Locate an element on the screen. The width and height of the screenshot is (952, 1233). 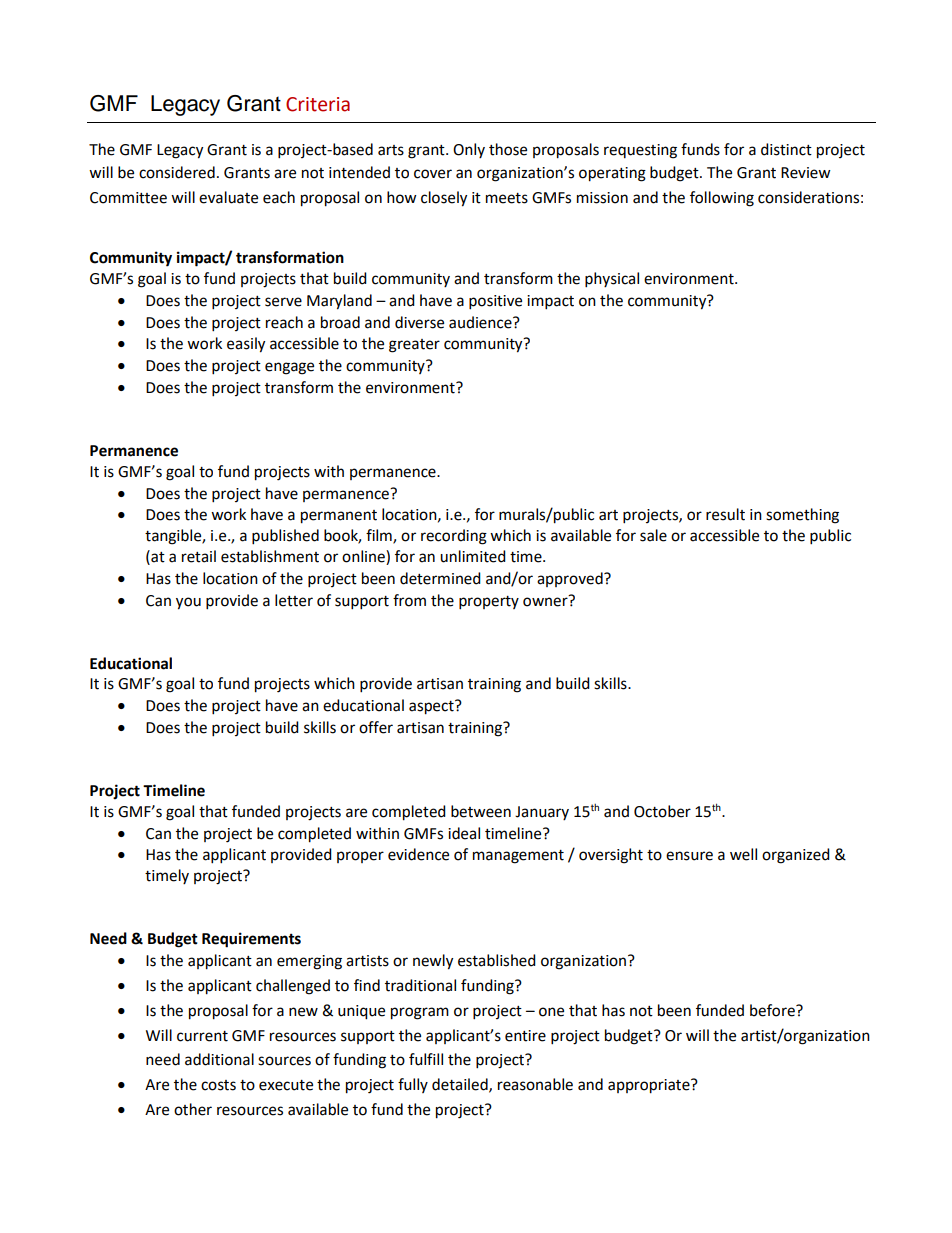
Only is located at coordinates (469, 150).
